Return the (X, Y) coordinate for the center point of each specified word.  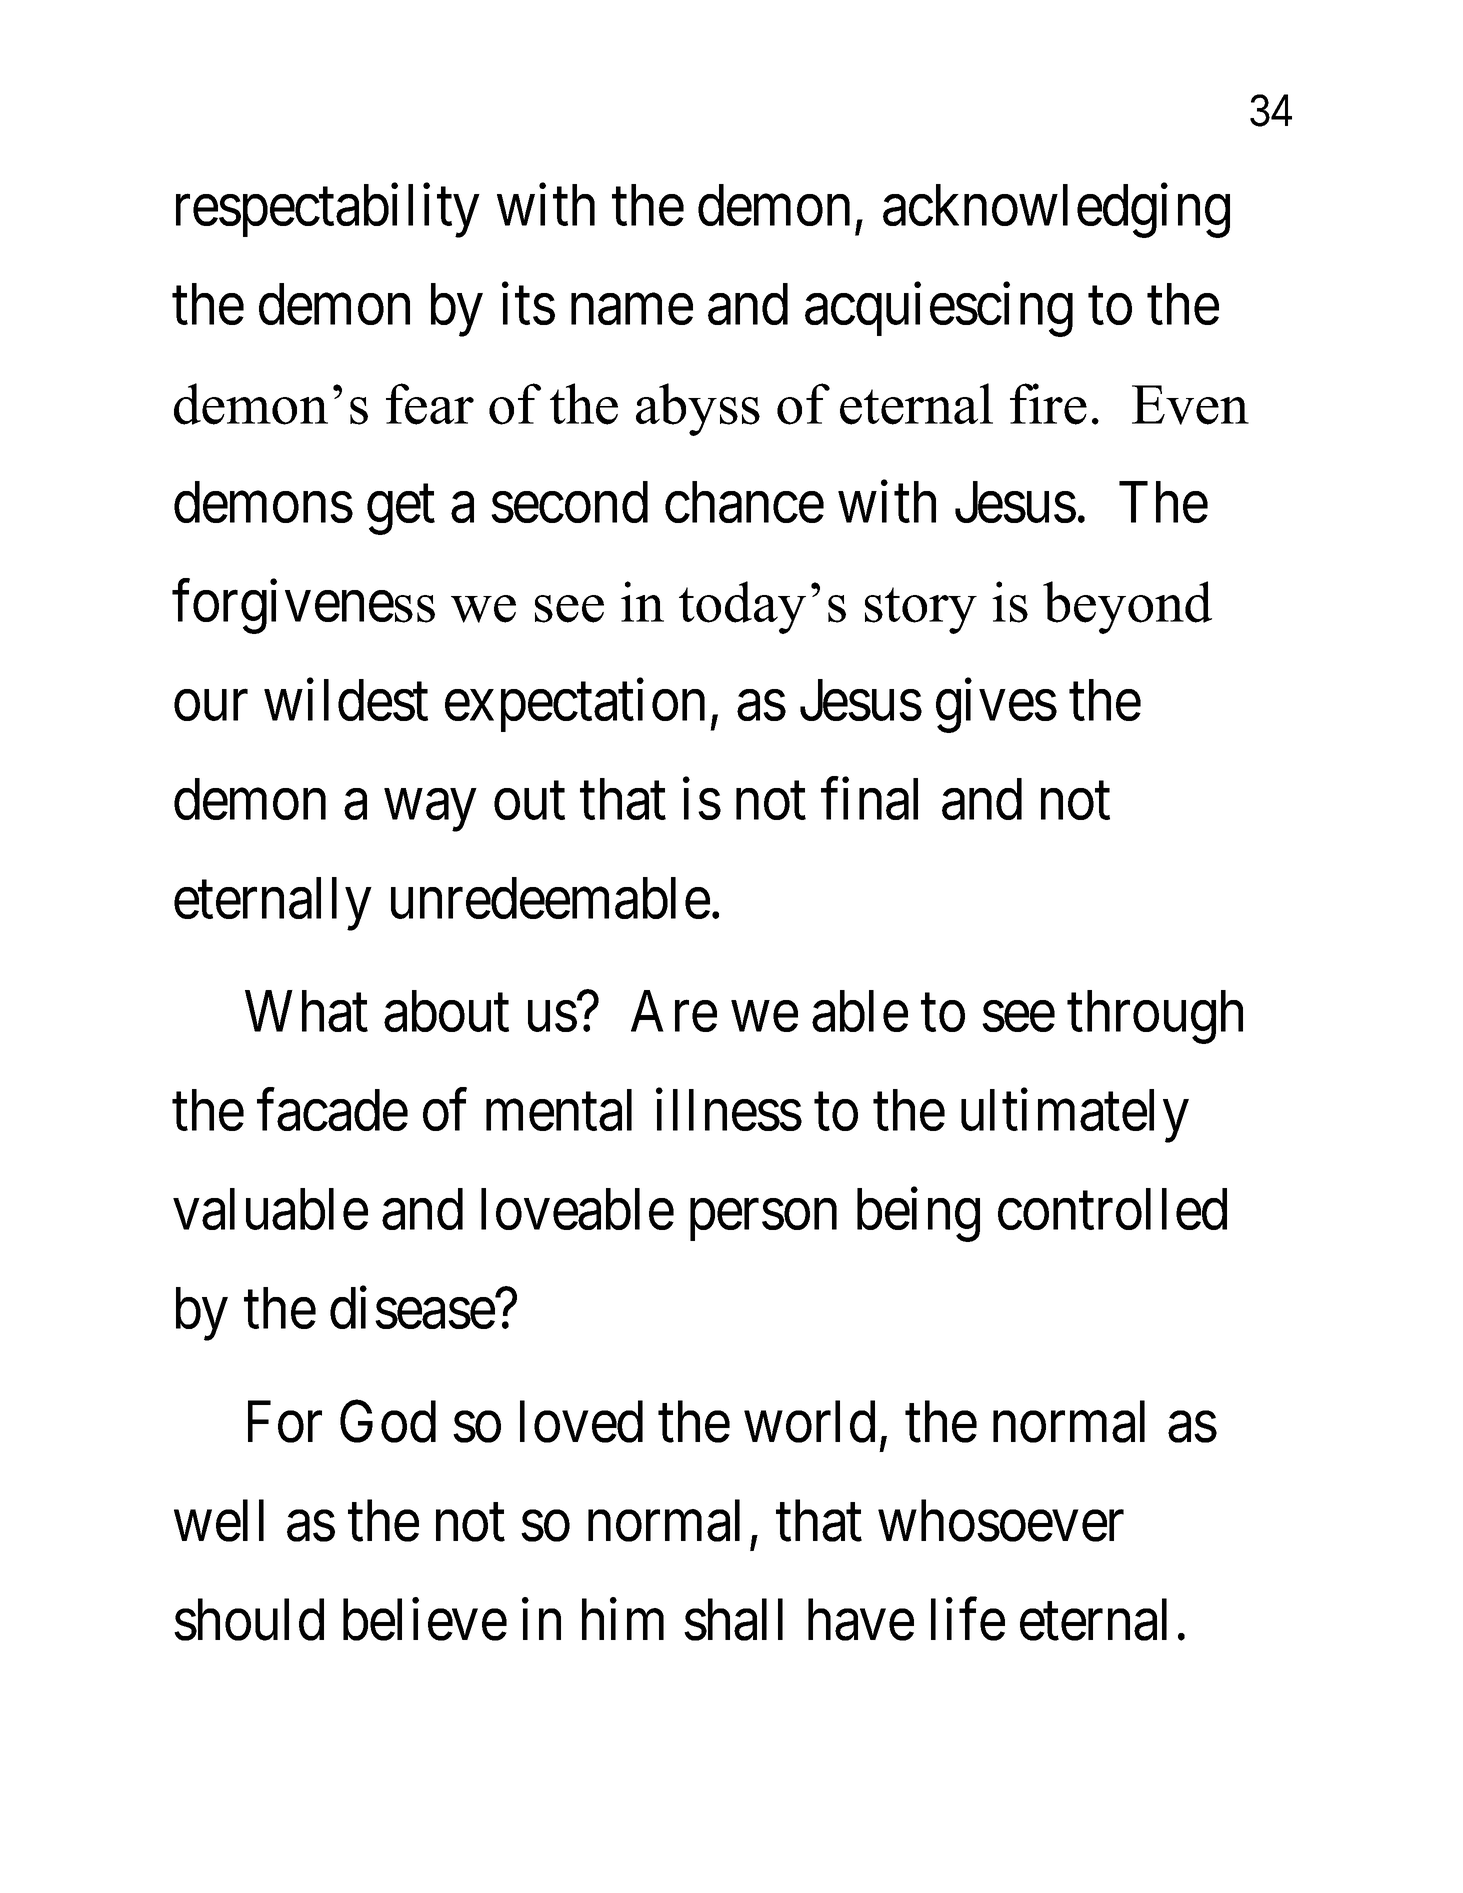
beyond (1127, 607)
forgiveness (303, 607)
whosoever (1001, 1520)
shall (733, 1619)
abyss (698, 409)
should (249, 1619)
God (388, 1421)
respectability (328, 211)
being (918, 1215)
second (569, 502)
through (1155, 1017)
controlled (1112, 1209)
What (306, 1011)
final (869, 799)
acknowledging (1056, 211)
